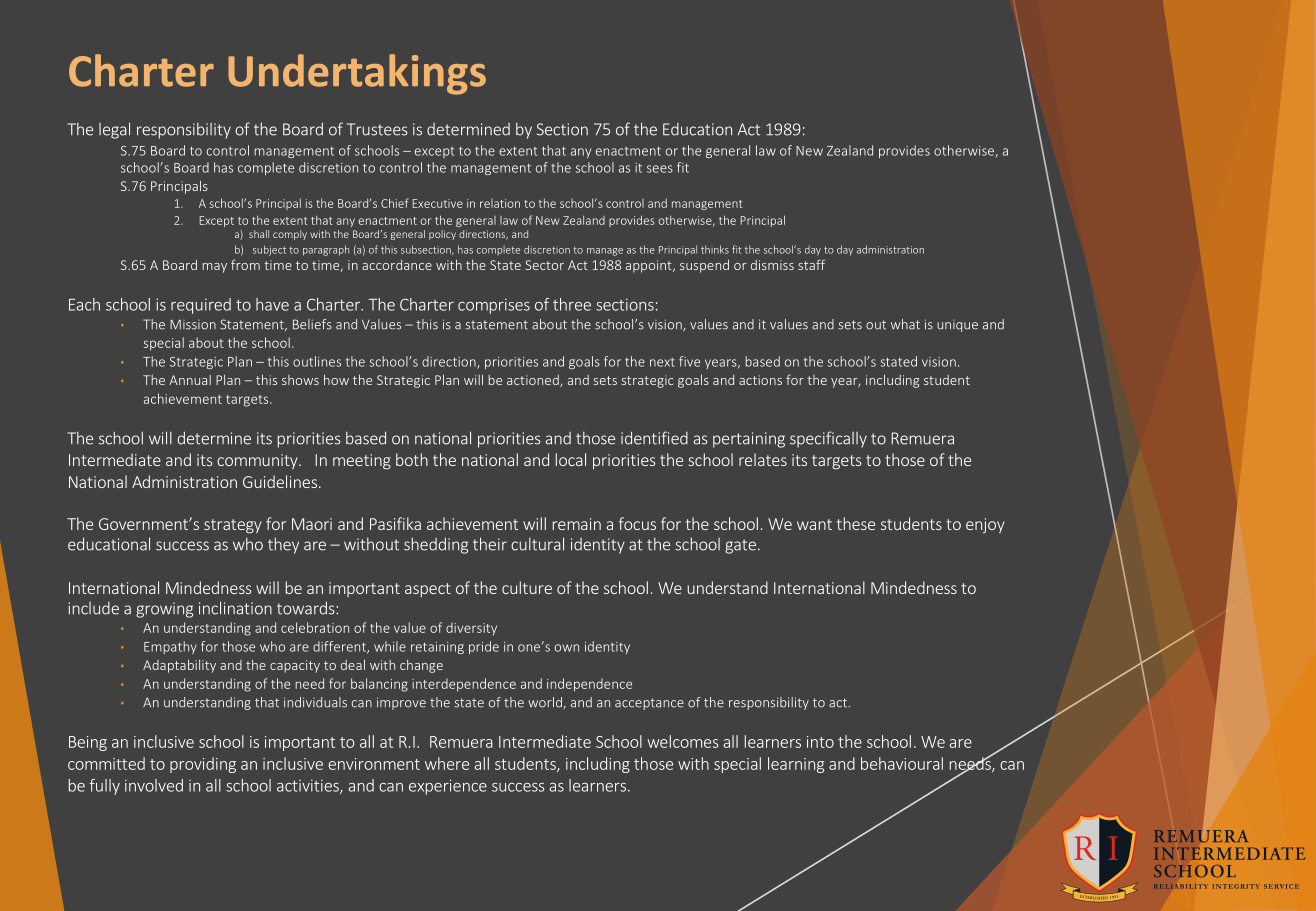 The width and height of the screenshot is (1316, 911). Describe the element at coordinates (811, 264) in the screenshot. I see `staff` at that location.
